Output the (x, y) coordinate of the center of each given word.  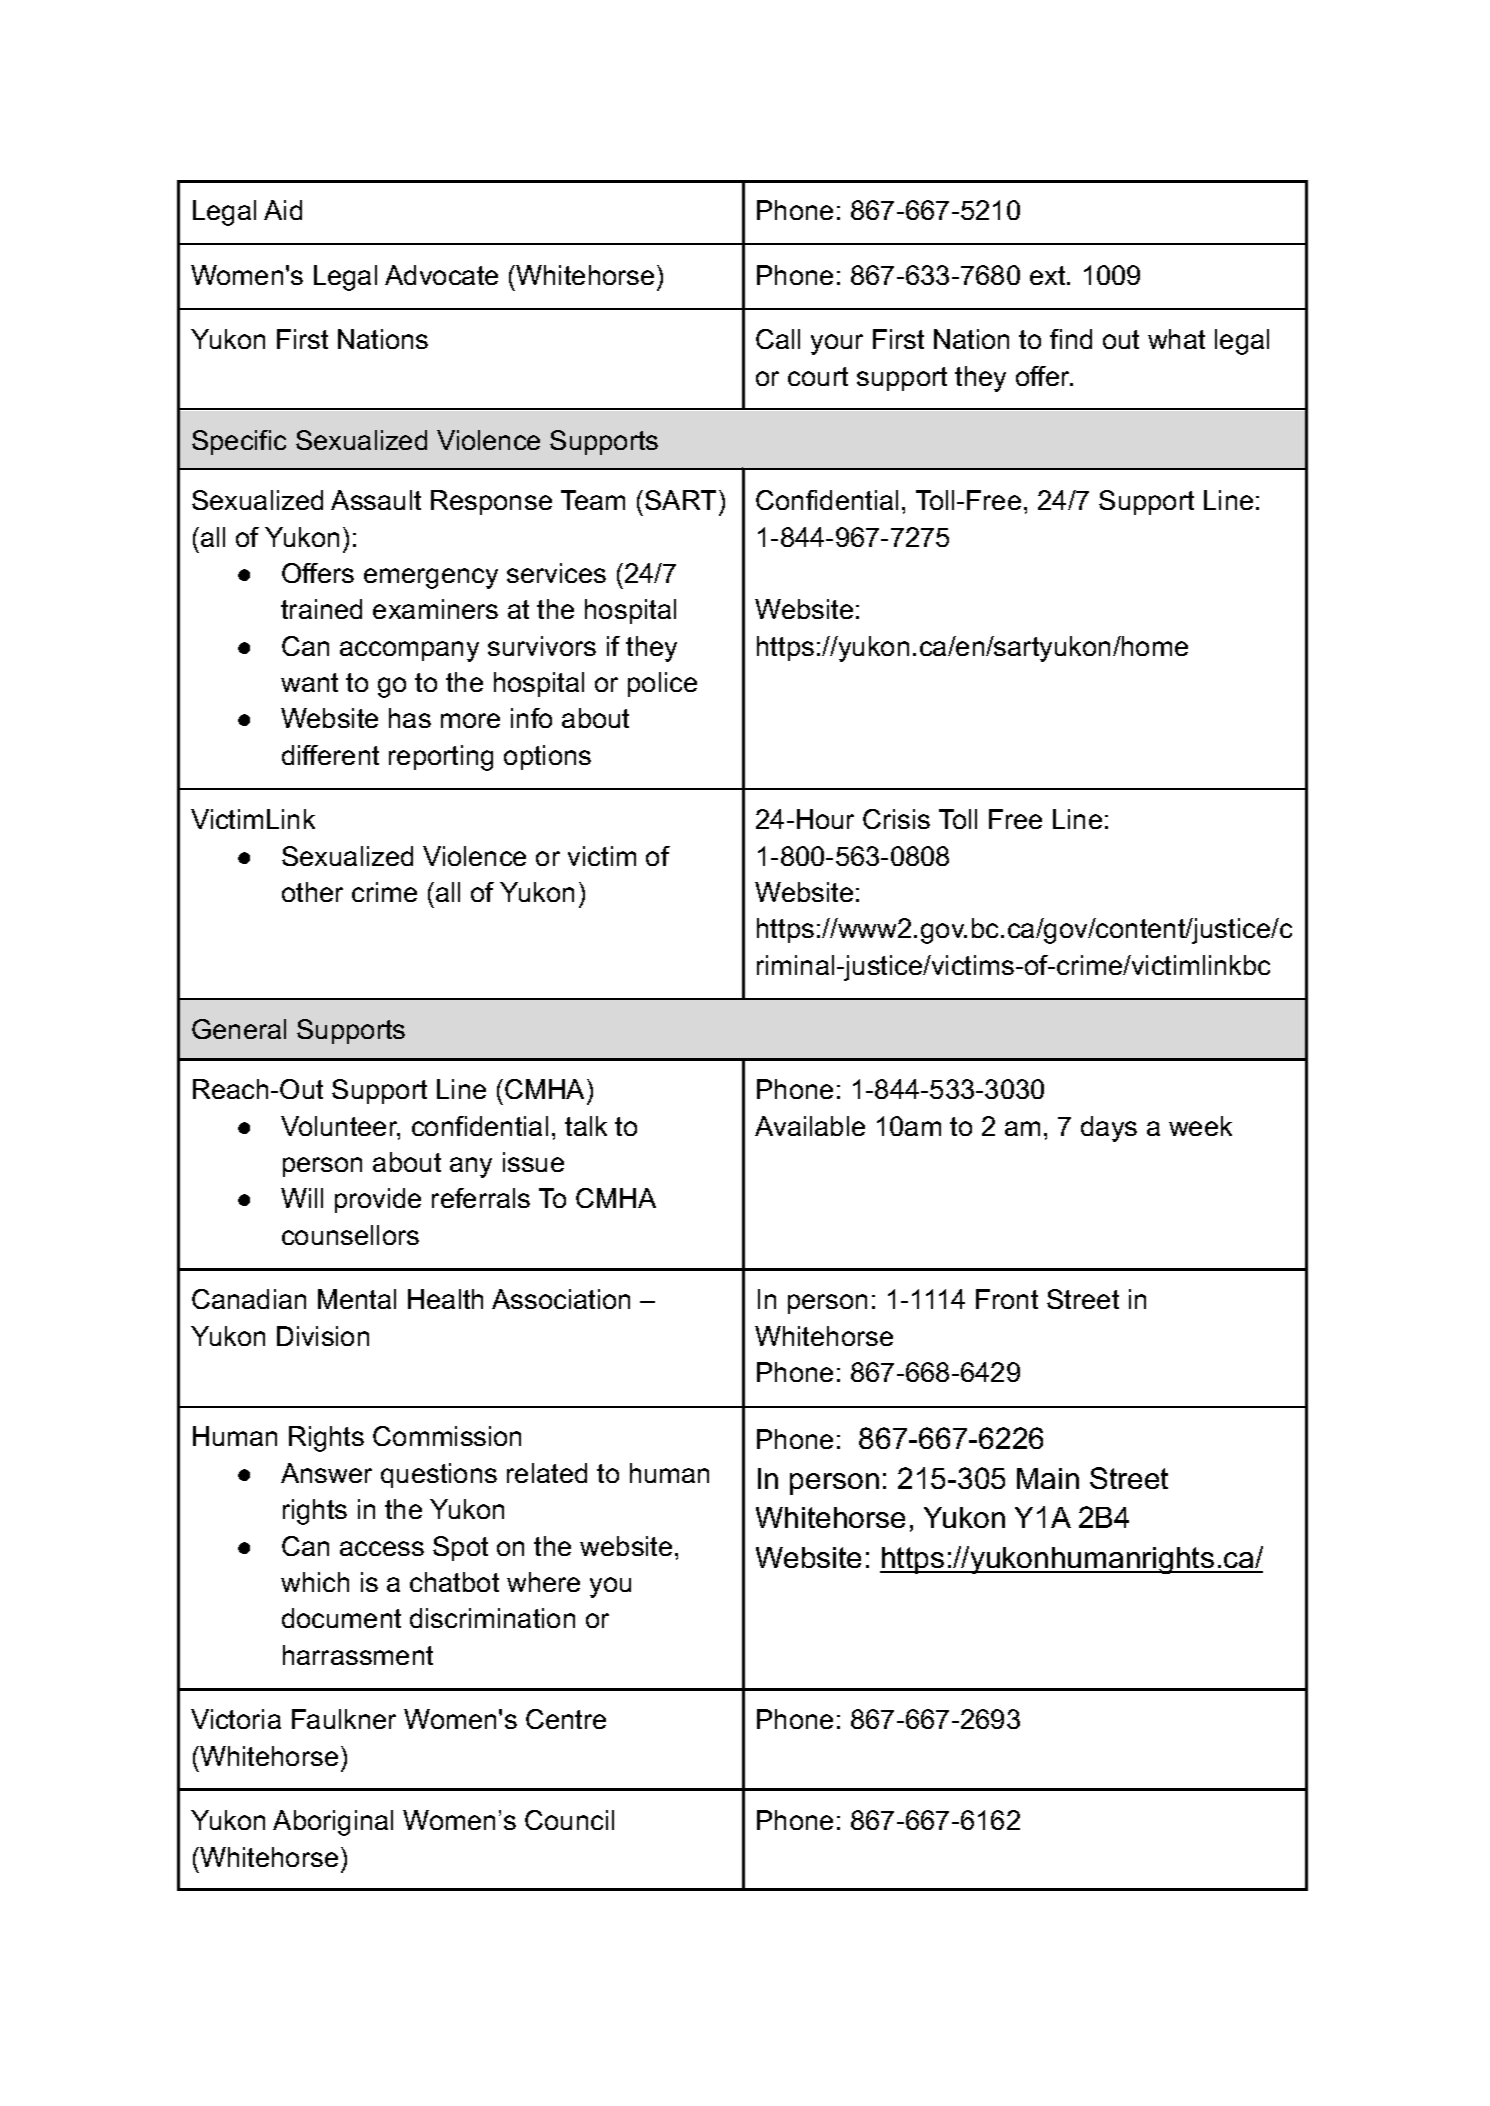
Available (810, 1126)
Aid (283, 210)
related (547, 1473)
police (662, 684)
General (239, 1029)
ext (1049, 275)
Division (323, 1336)
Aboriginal (333, 1823)
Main (1048, 1478)
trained (321, 609)
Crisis (896, 819)
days (1109, 1129)
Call (778, 339)
